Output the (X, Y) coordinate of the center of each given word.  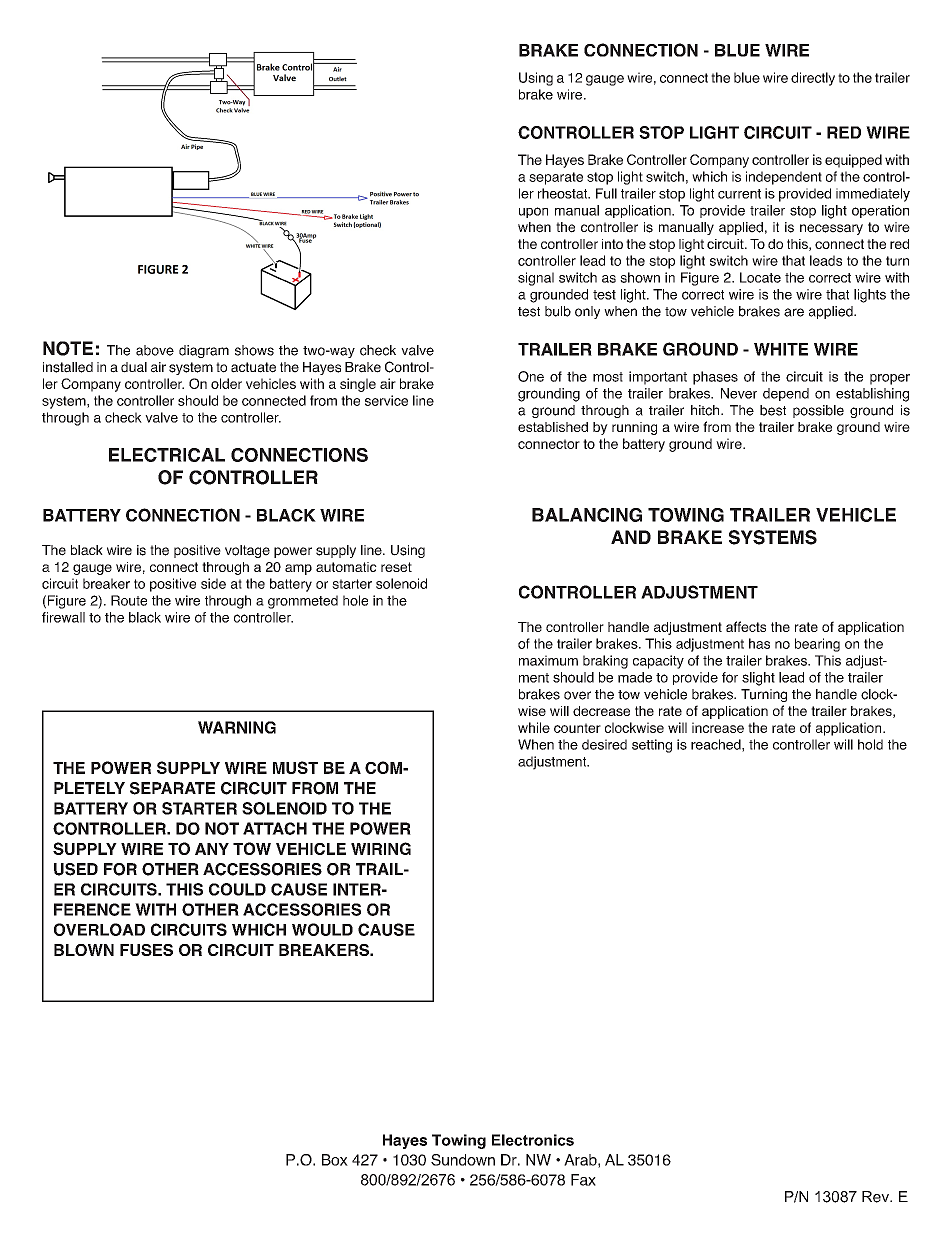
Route (129, 600)
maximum (548, 660)
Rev (876, 1197)
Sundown (463, 1160)
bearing (817, 645)
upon (533, 212)
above (155, 350)
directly (813, 79)
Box (335, 1160)
